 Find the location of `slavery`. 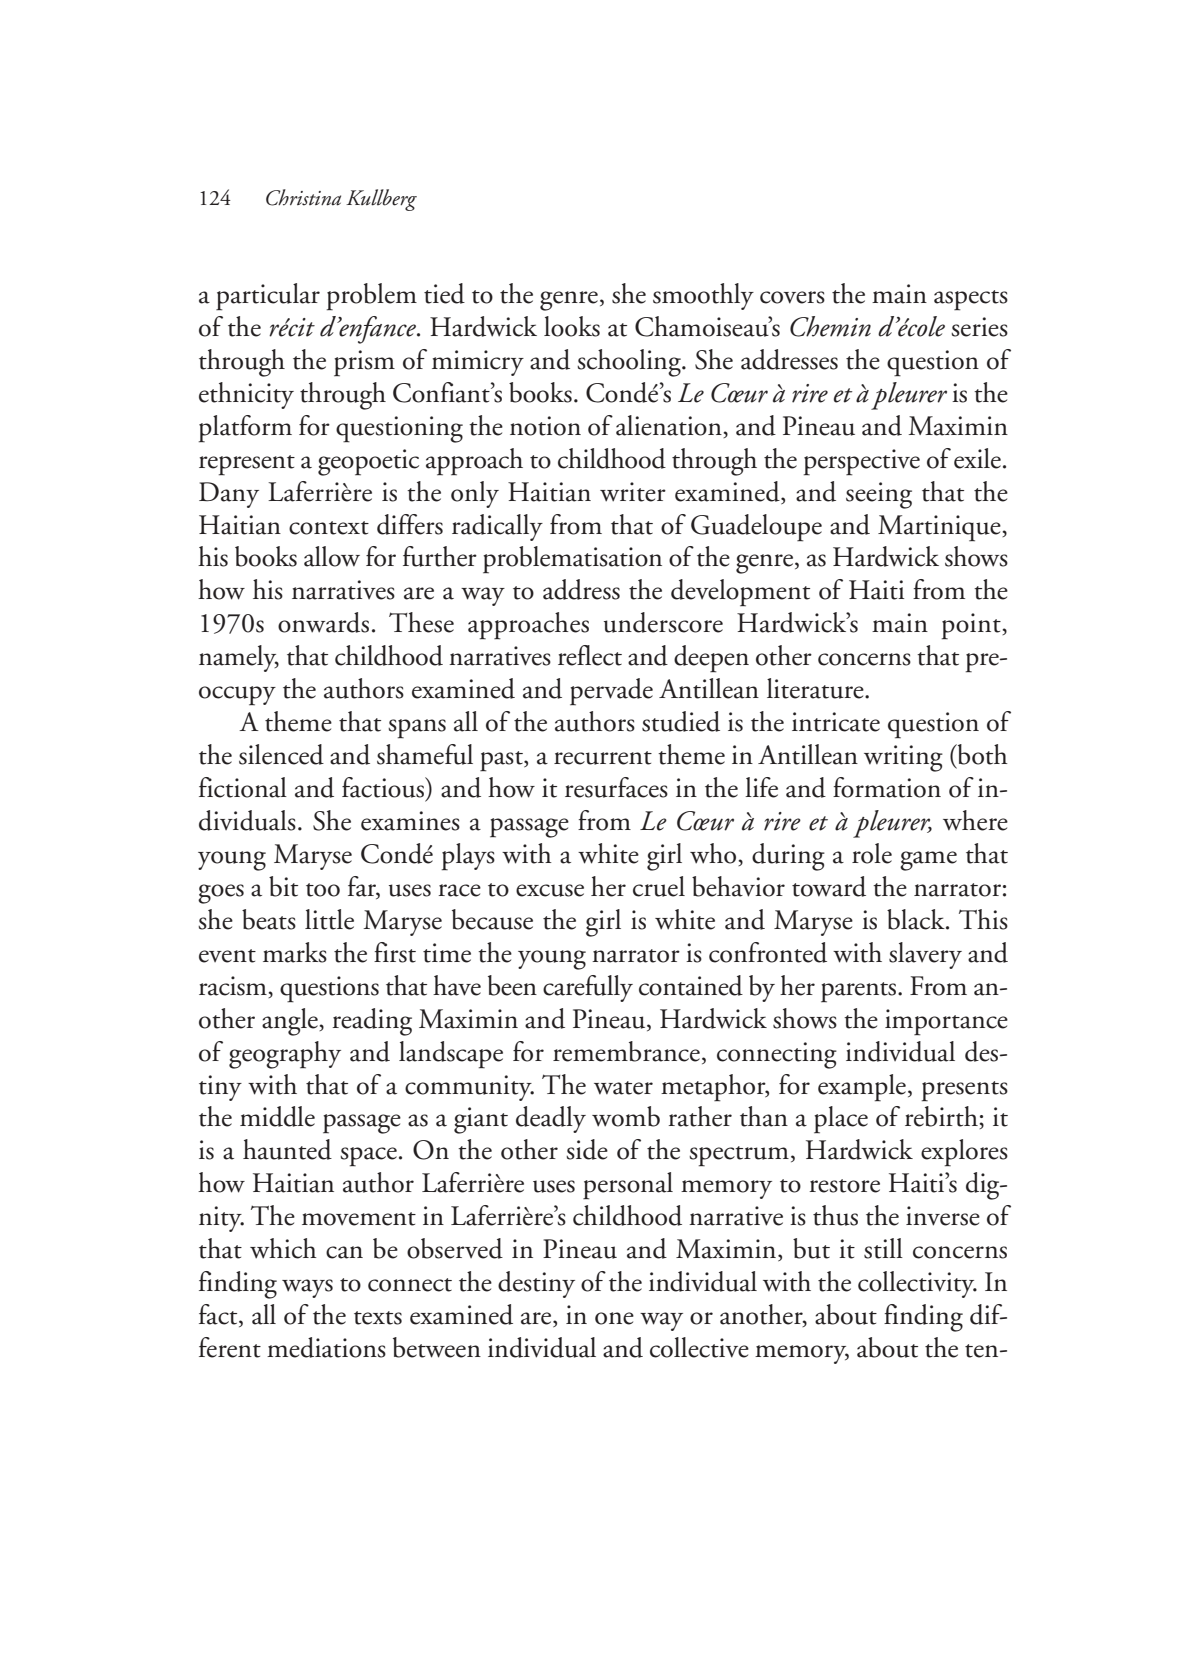

slavery is located at coordinates (925, 955).
